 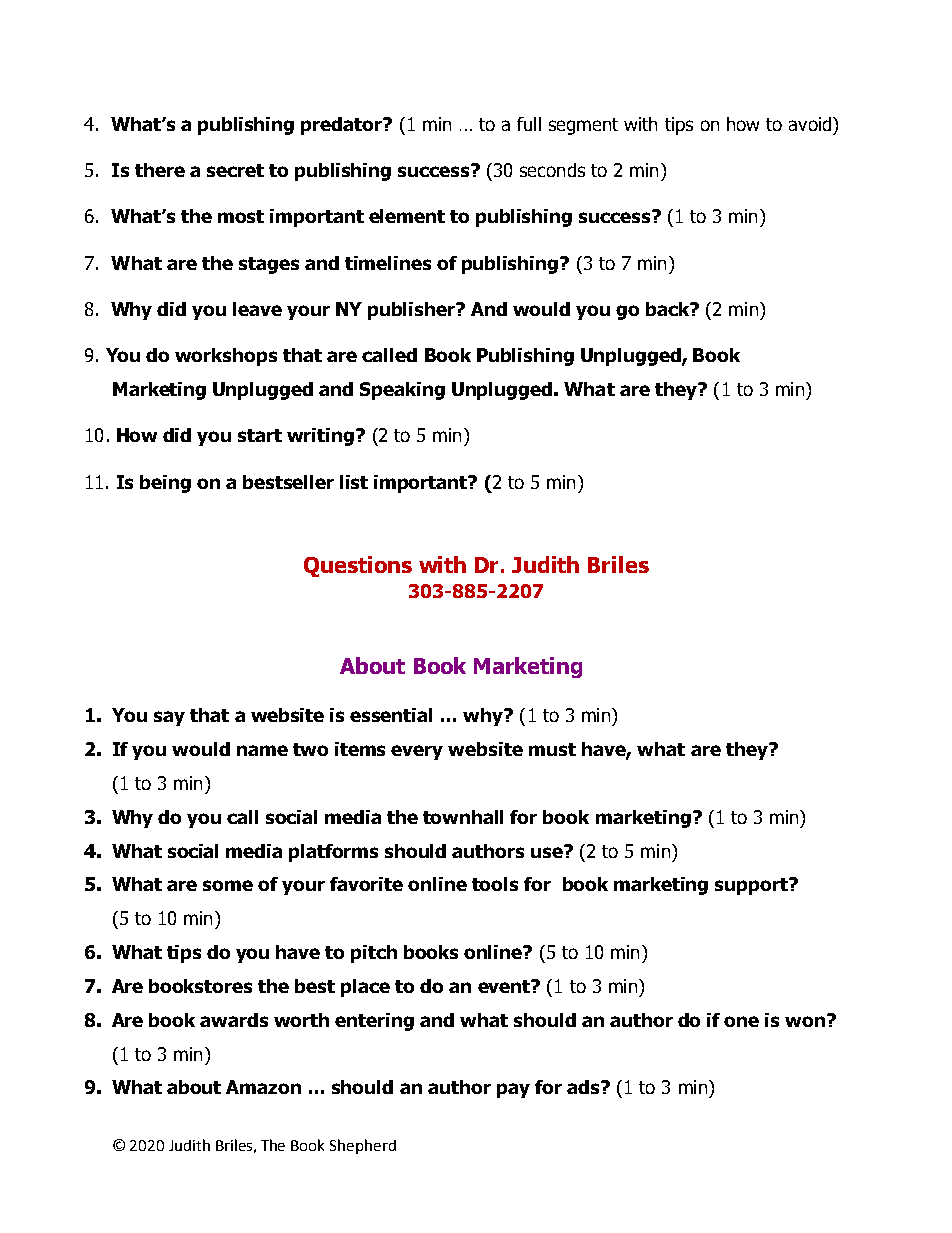 I want to click on Amazon, so click(x=263, y=1087).
